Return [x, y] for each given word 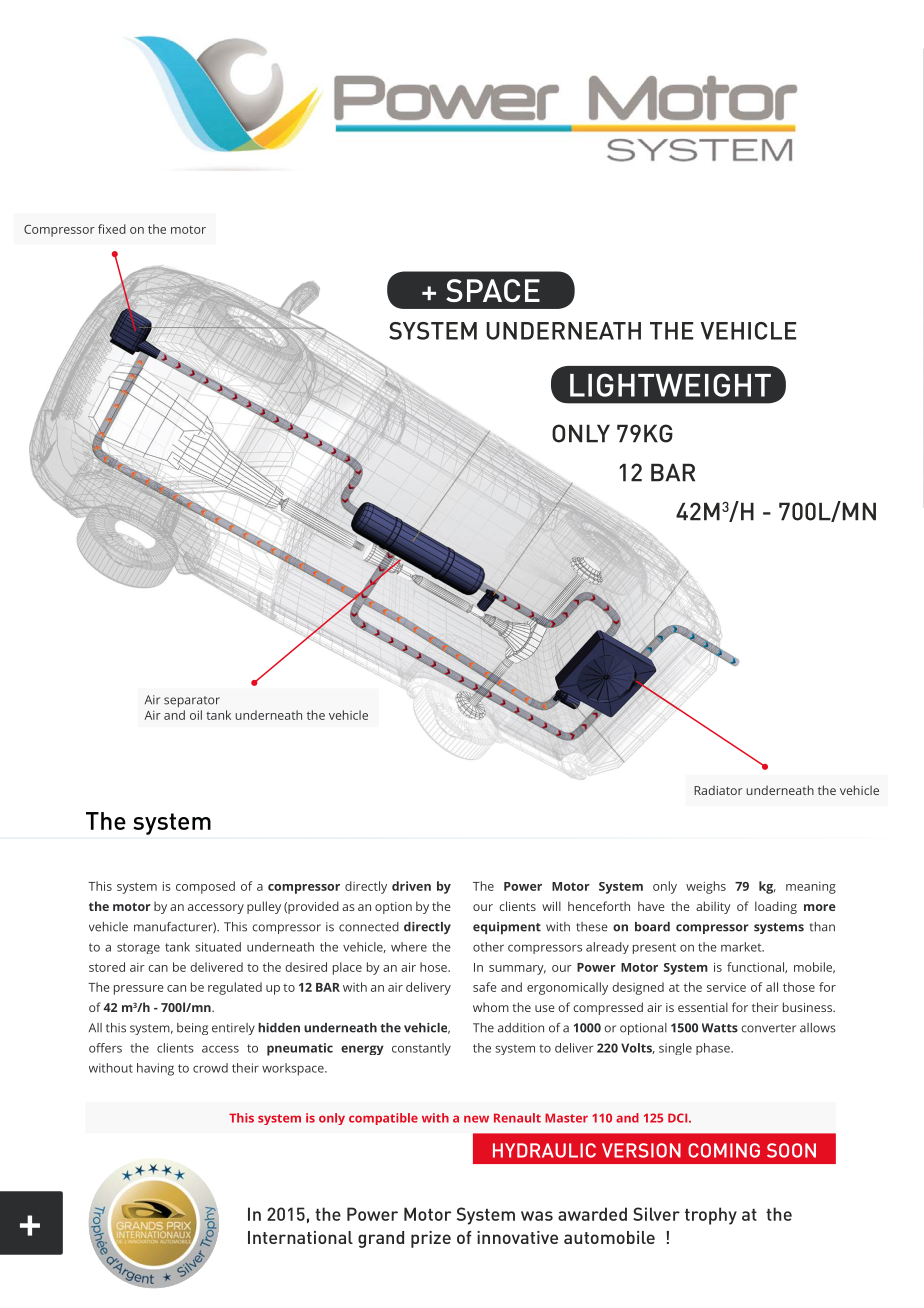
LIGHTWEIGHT [670, 385]
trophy [711, 1216]
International [300, 1237]
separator [192, 701]
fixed [112, 229]
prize [431, 1239]
